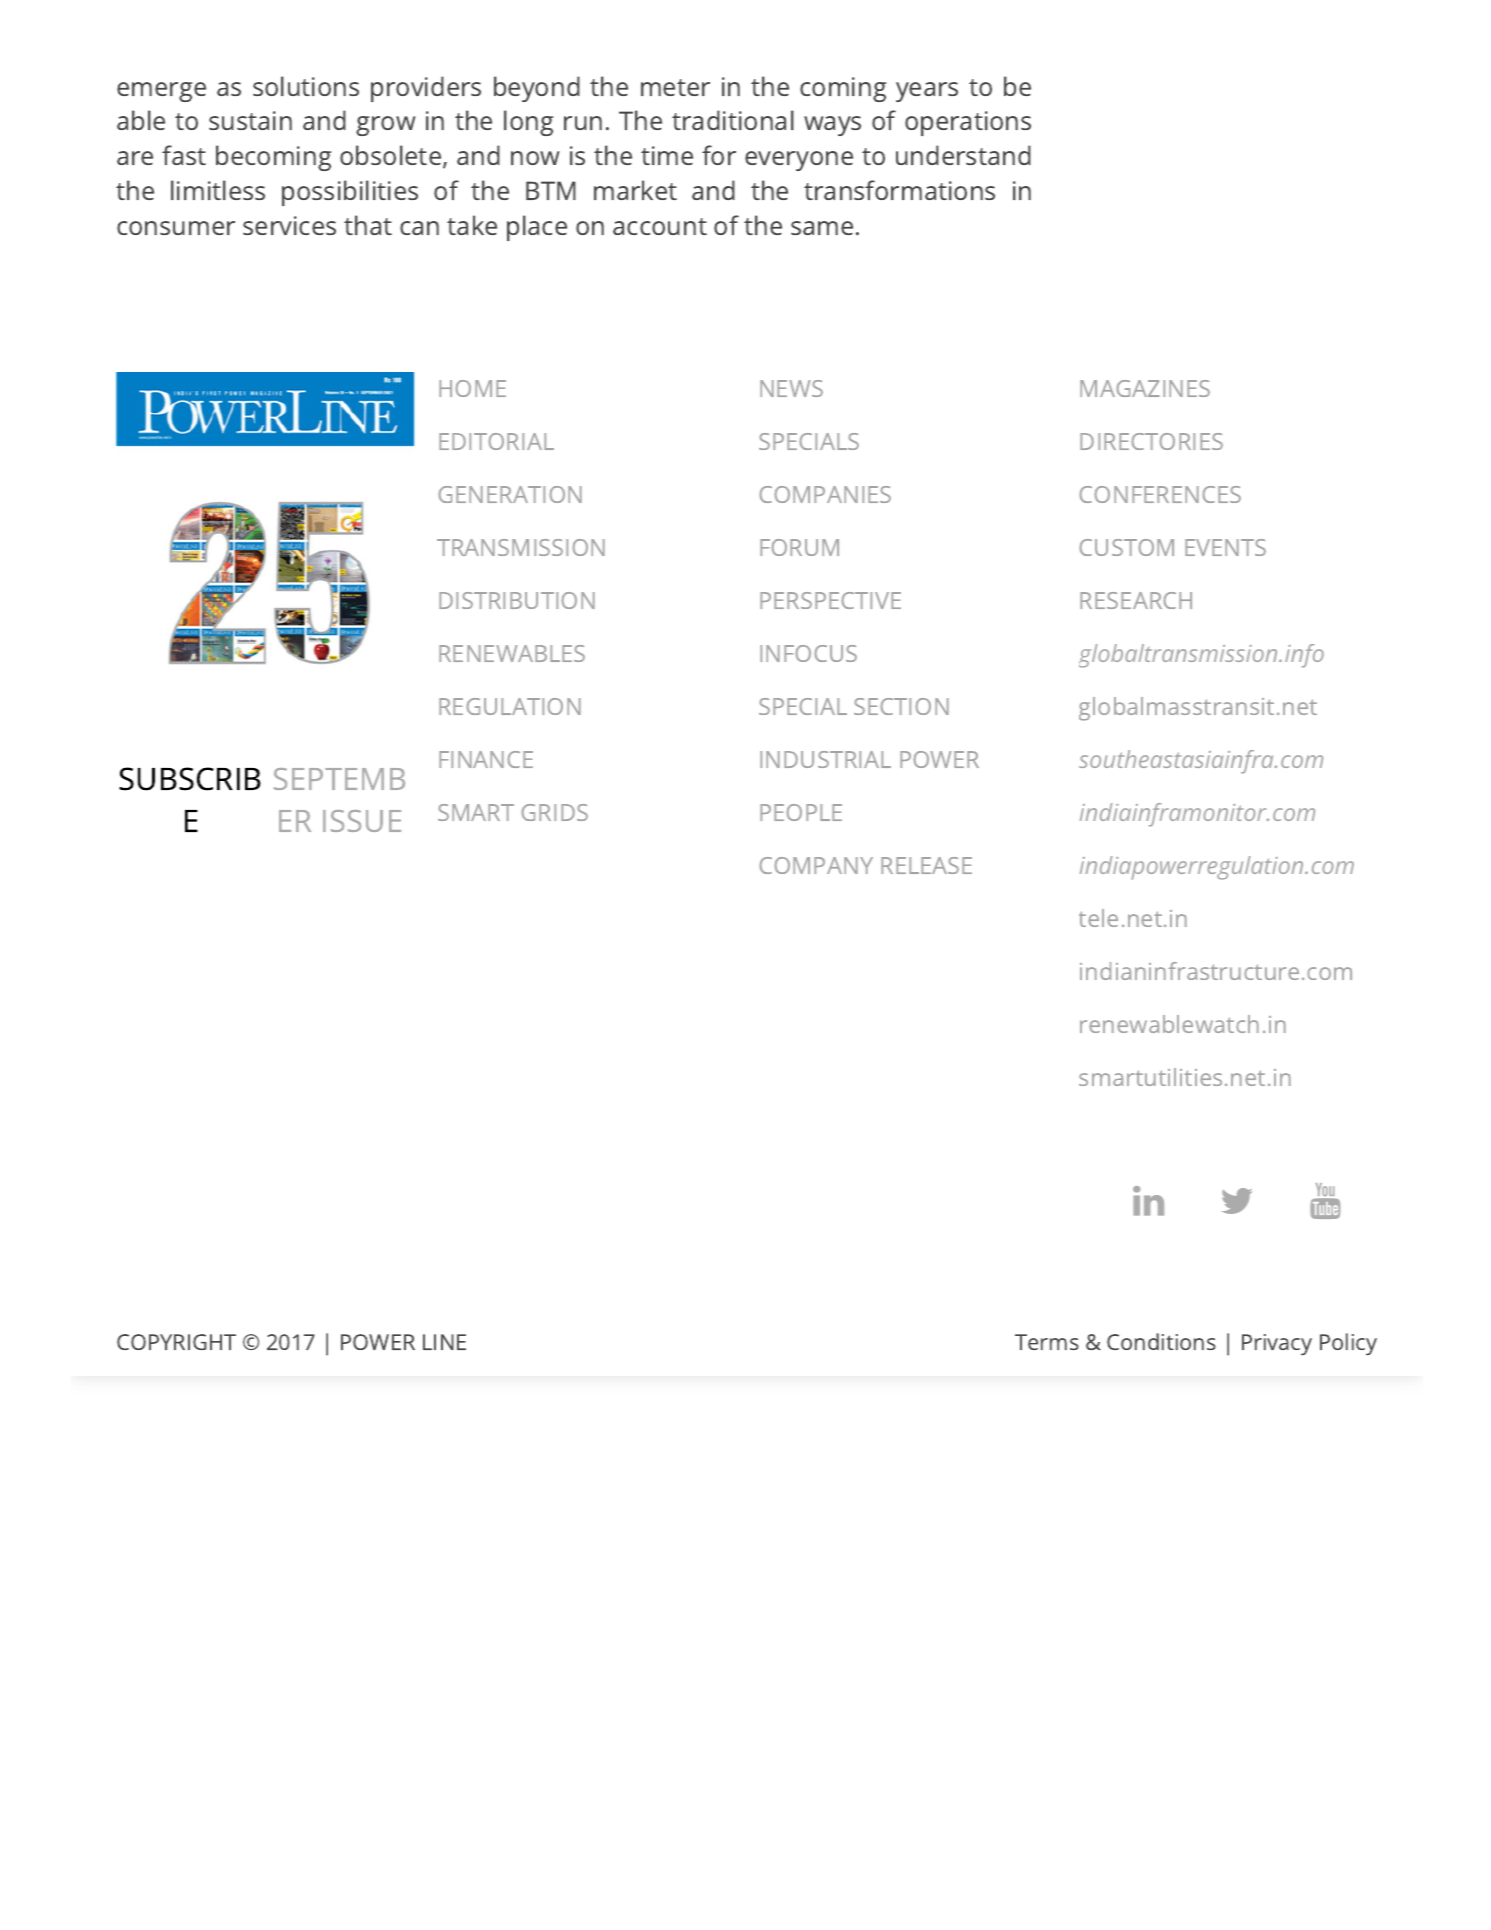 Image resolution: width=1491 pixels, height=1930 pixels. Describe the element at coordinates (968, 123) in the image. I see `operations` at that location.
